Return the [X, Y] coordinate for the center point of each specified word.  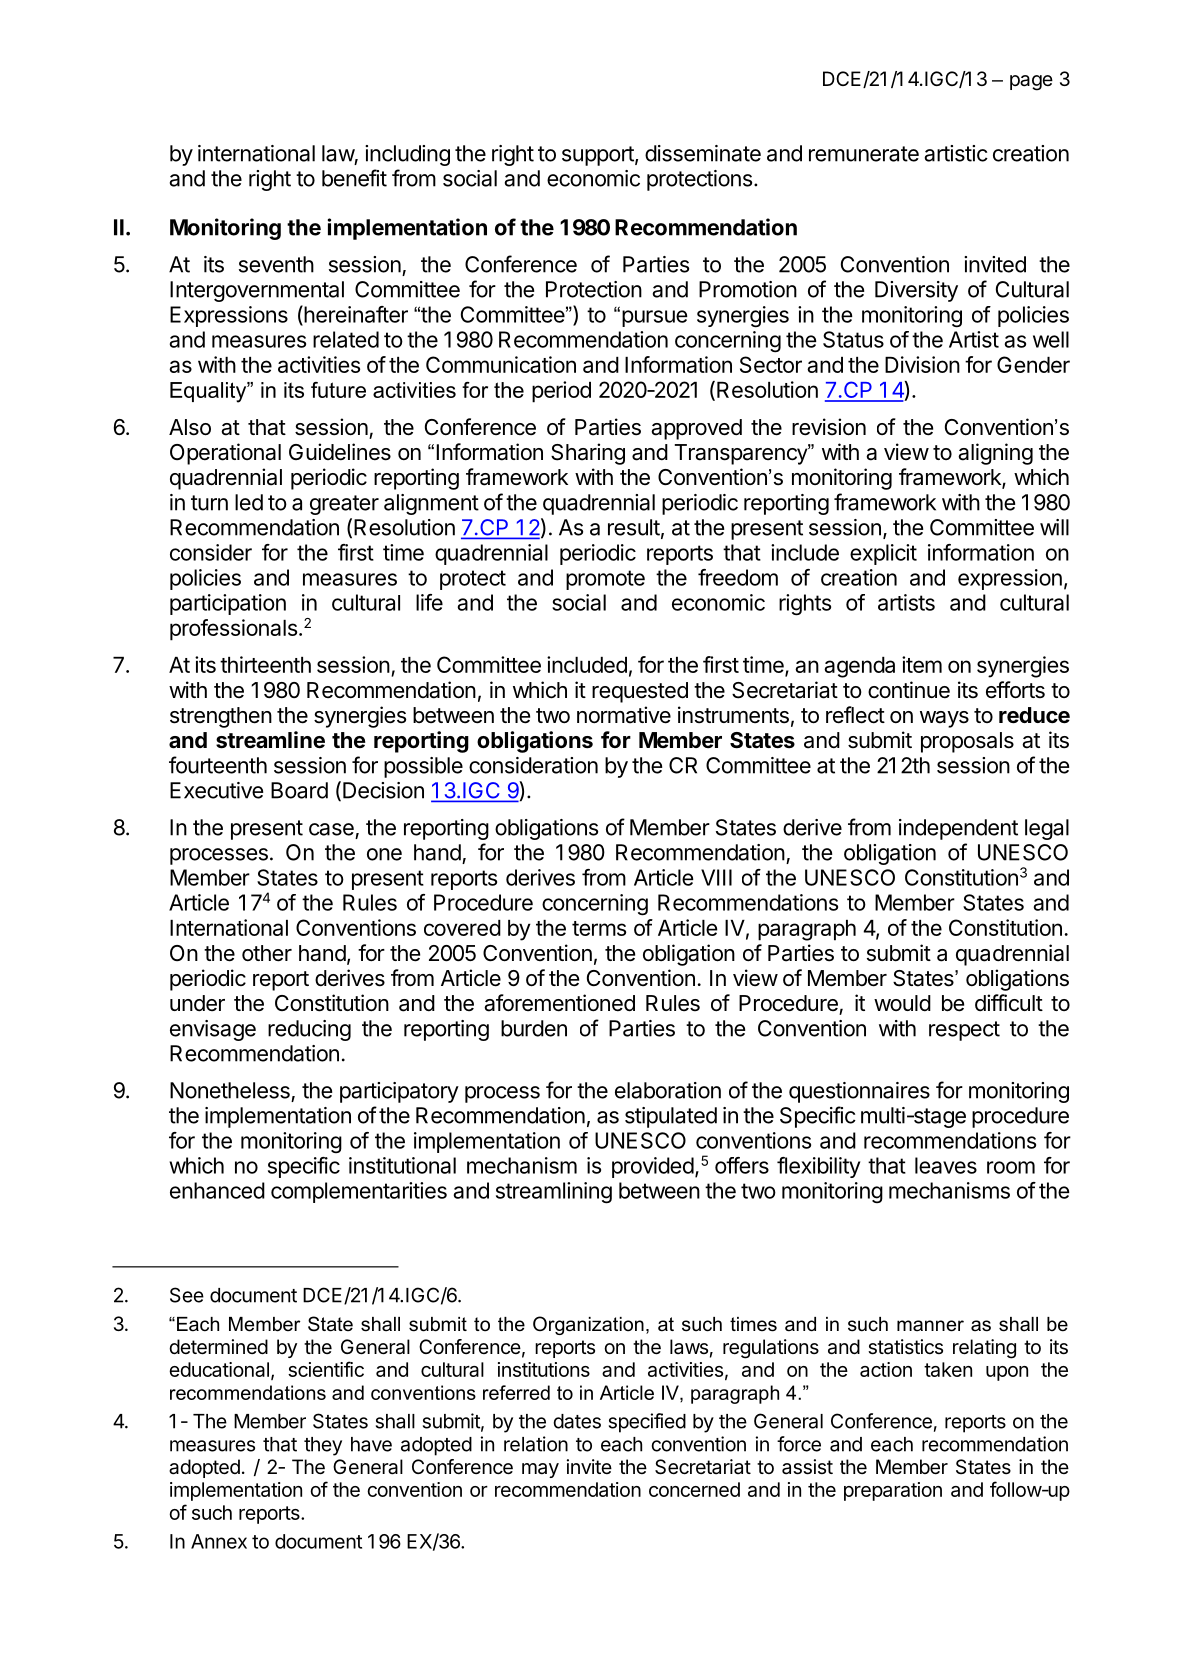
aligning [995, 454]
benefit [354, 178]
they [323, 1446]
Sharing [588, 454]
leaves [946, 1165]
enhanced [217, 1190]
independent [958, 829]
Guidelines [340, 452]
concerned [694, 1489]
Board [299, 790]
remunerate [864, 154]
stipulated [671, 1117]
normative [624, 715]
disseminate [703, 153]
